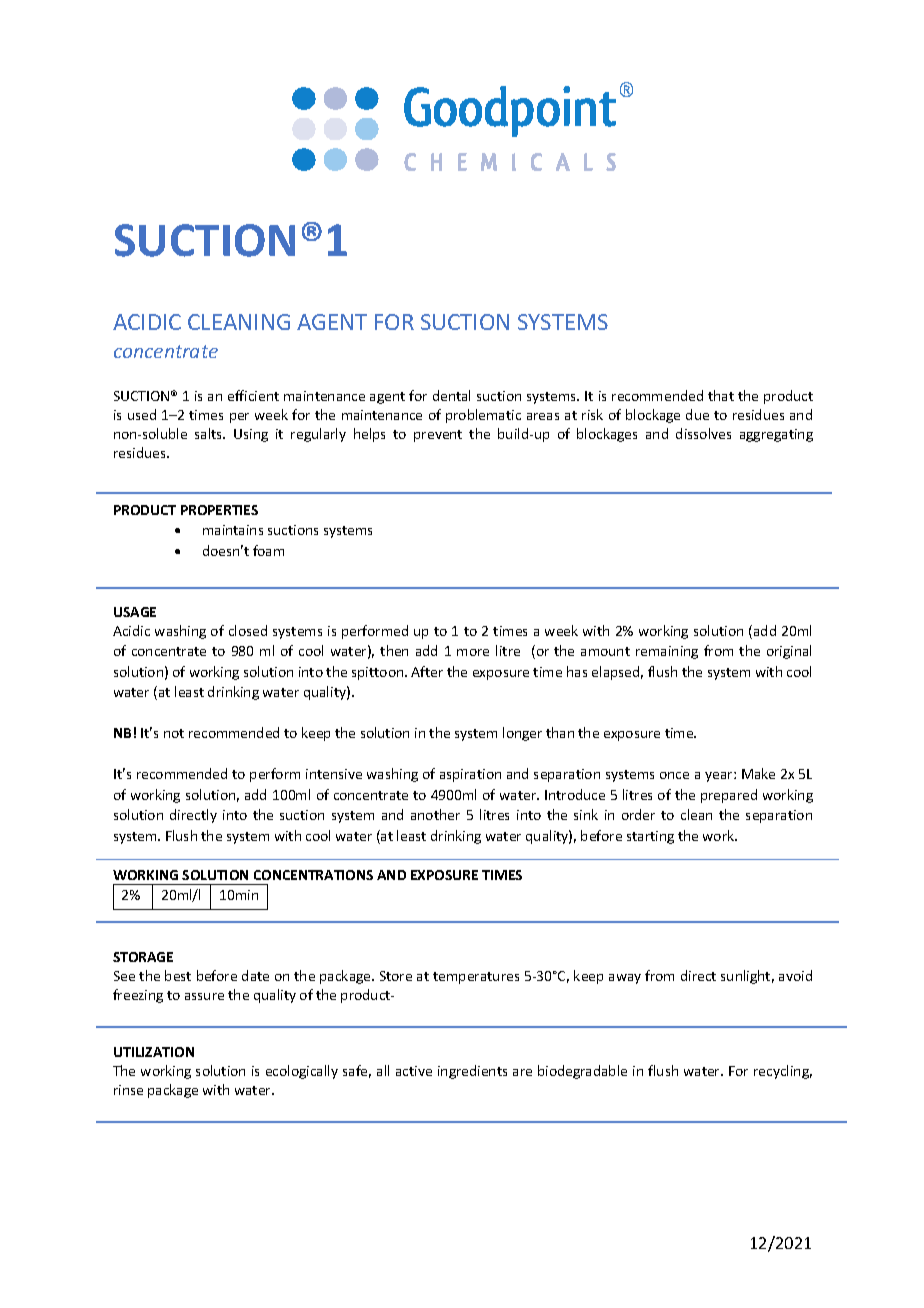 Image resolution: width=924 pixels, height=1308 pixels. I want to click on year, so click(720, 777).
